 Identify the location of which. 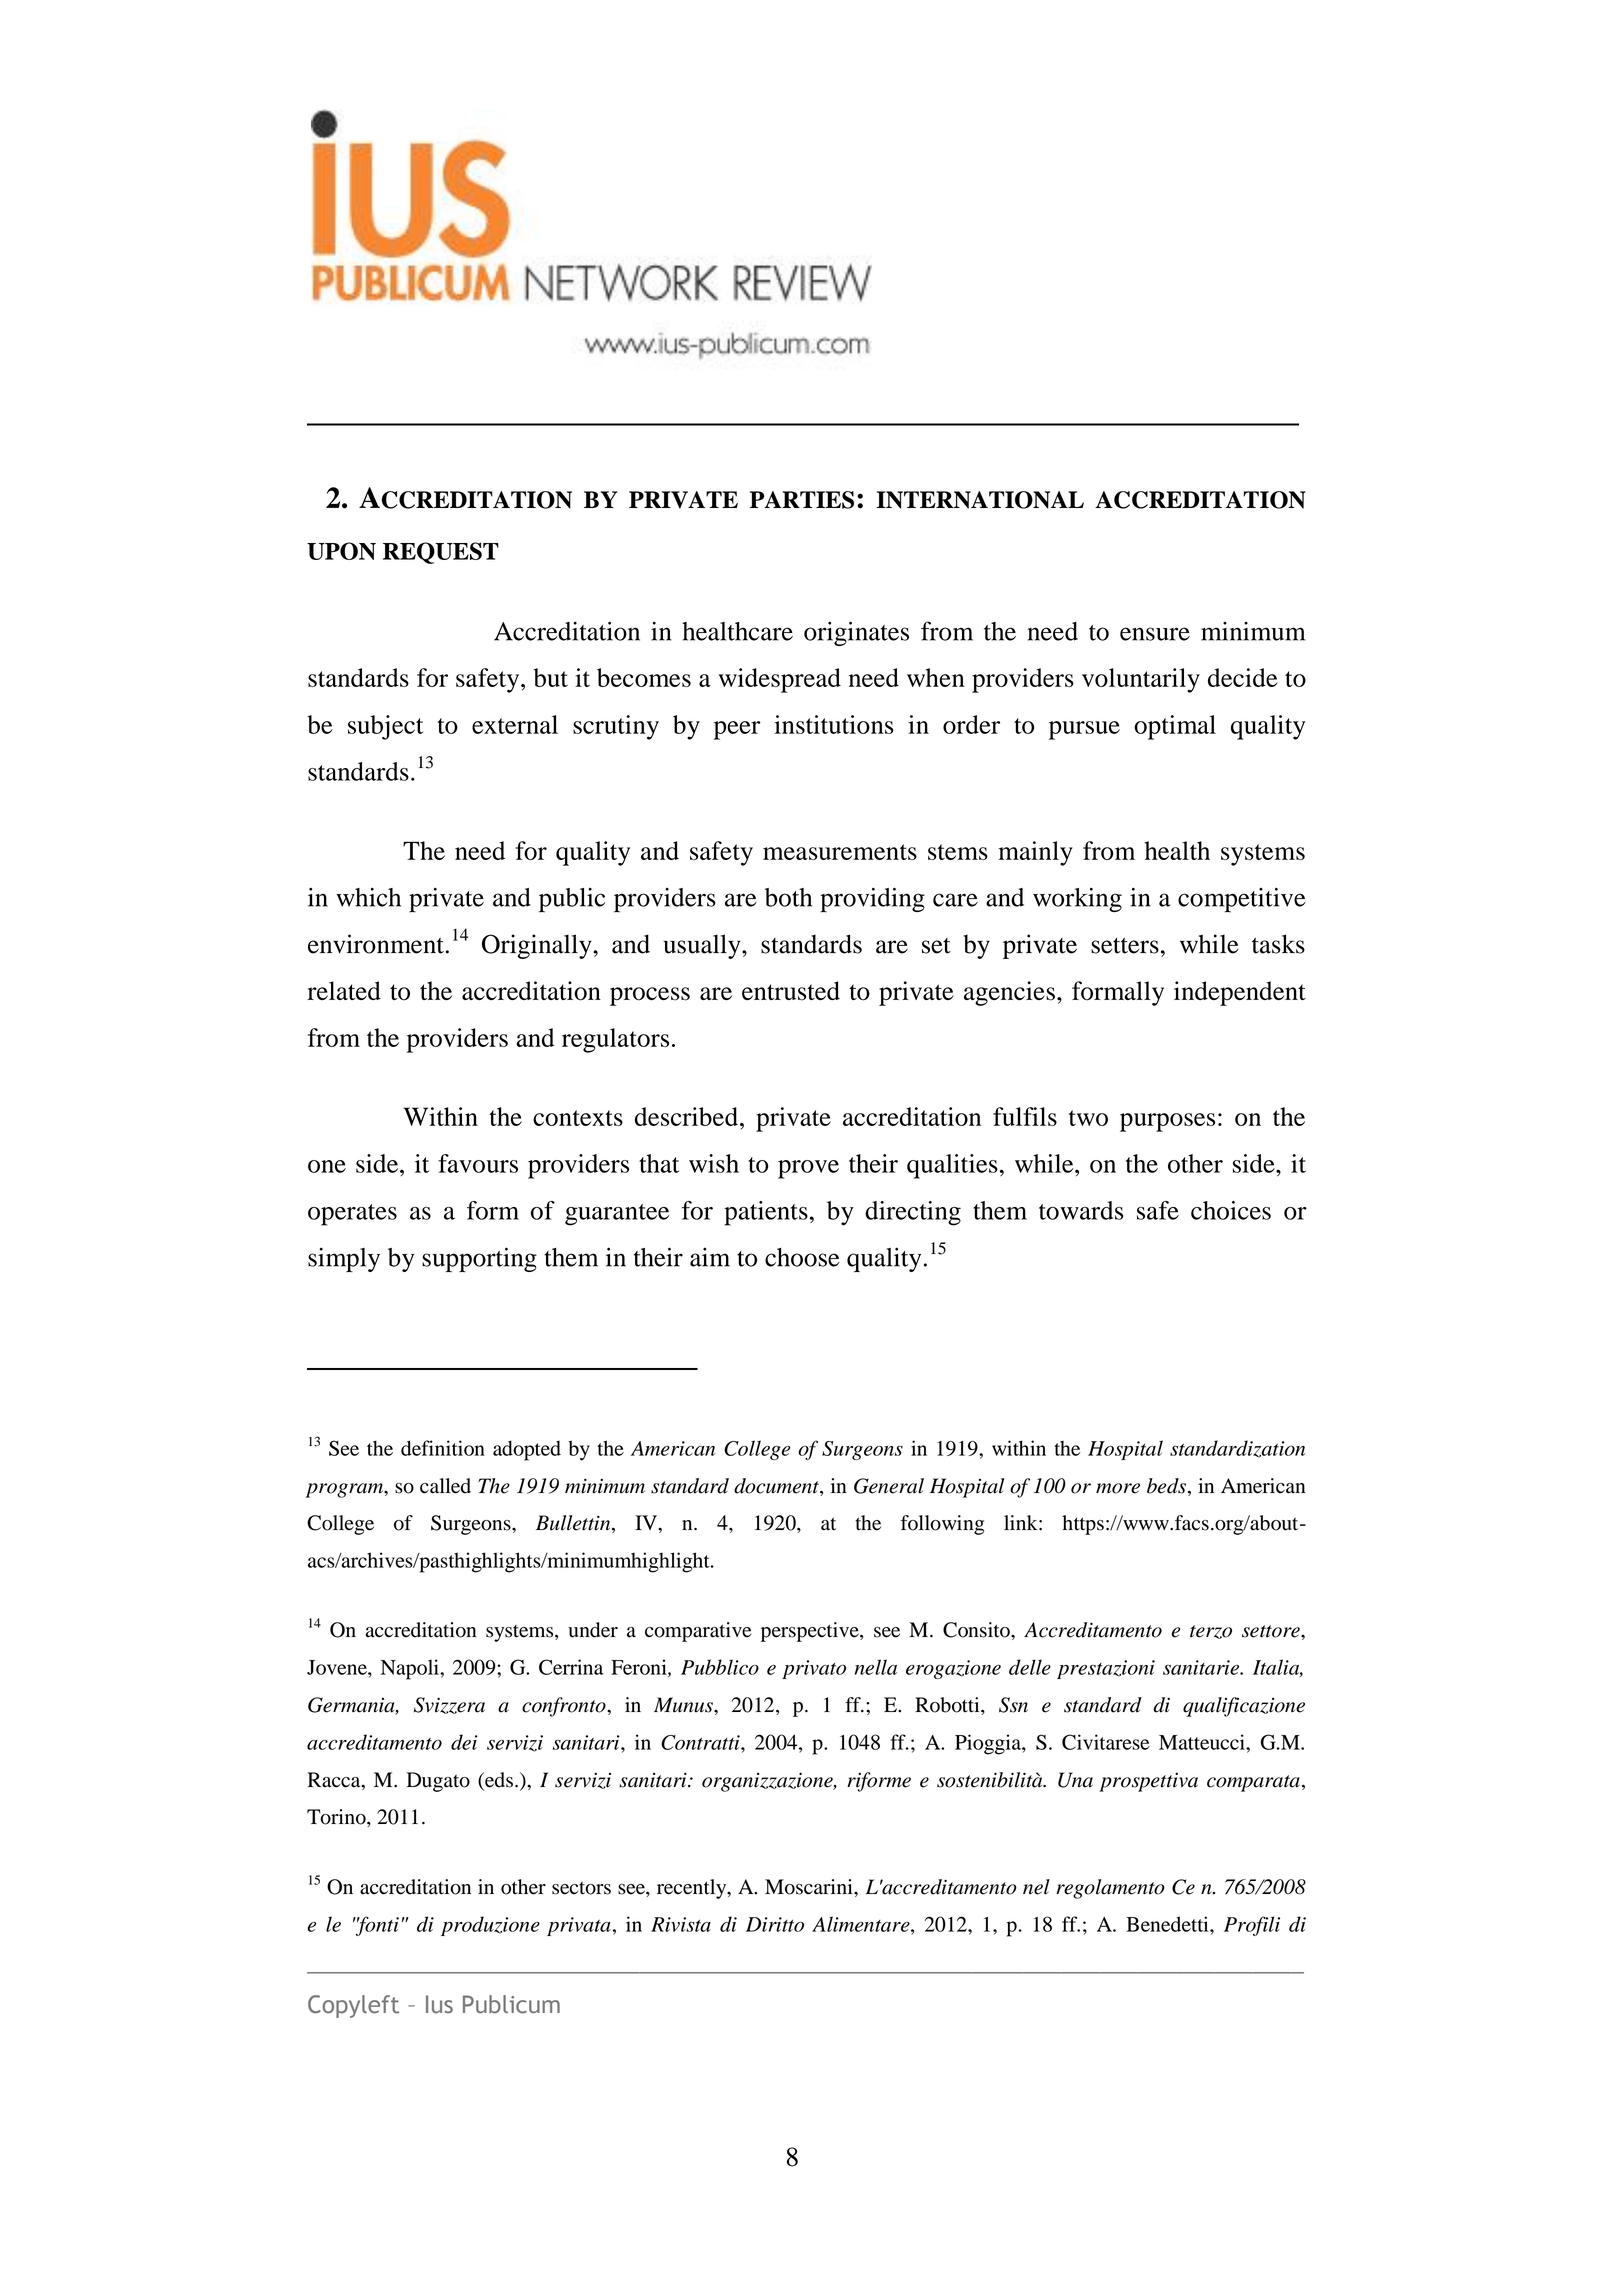
(368, 897).
